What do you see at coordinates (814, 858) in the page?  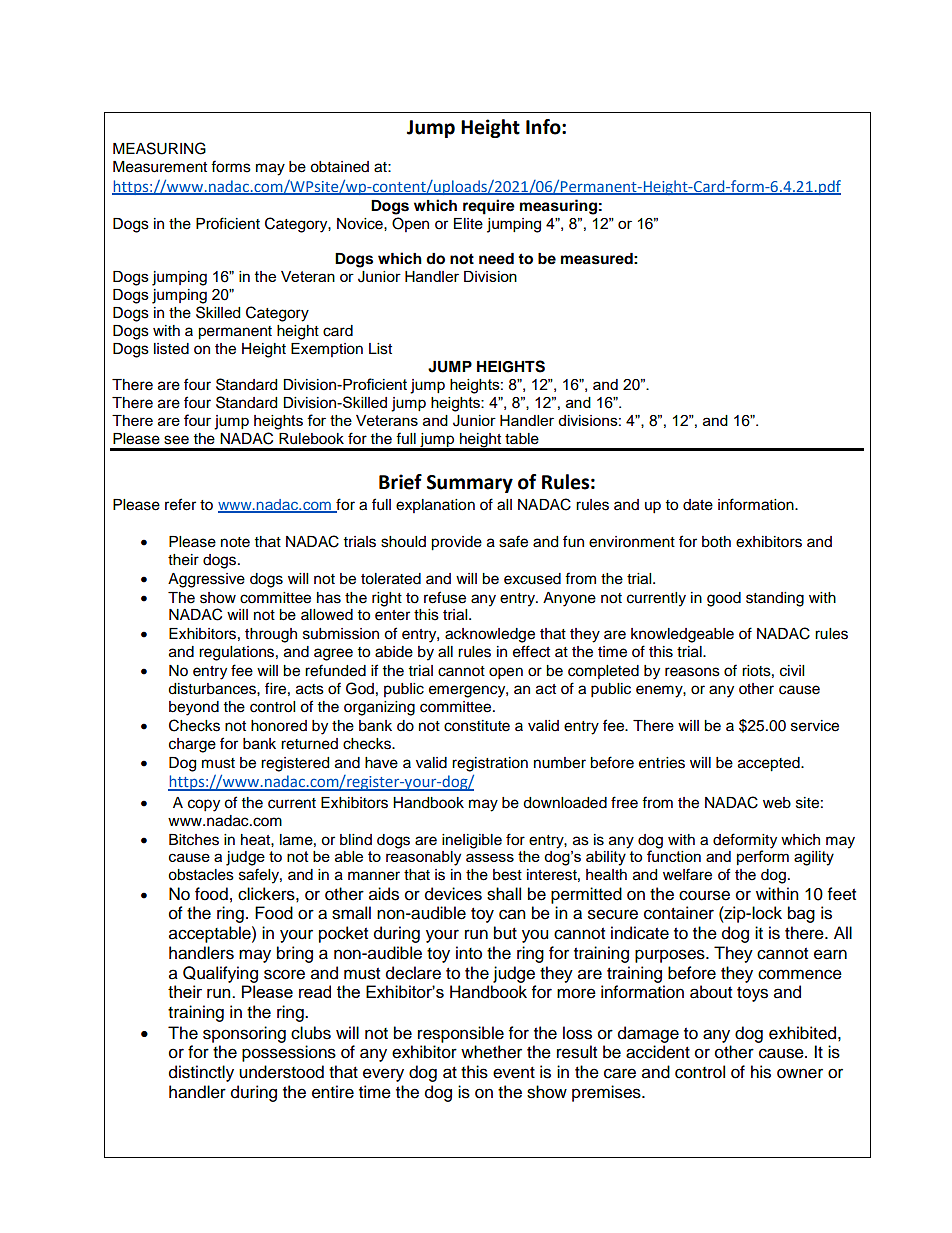 I see `agility` at bounding box center [814, 858].
